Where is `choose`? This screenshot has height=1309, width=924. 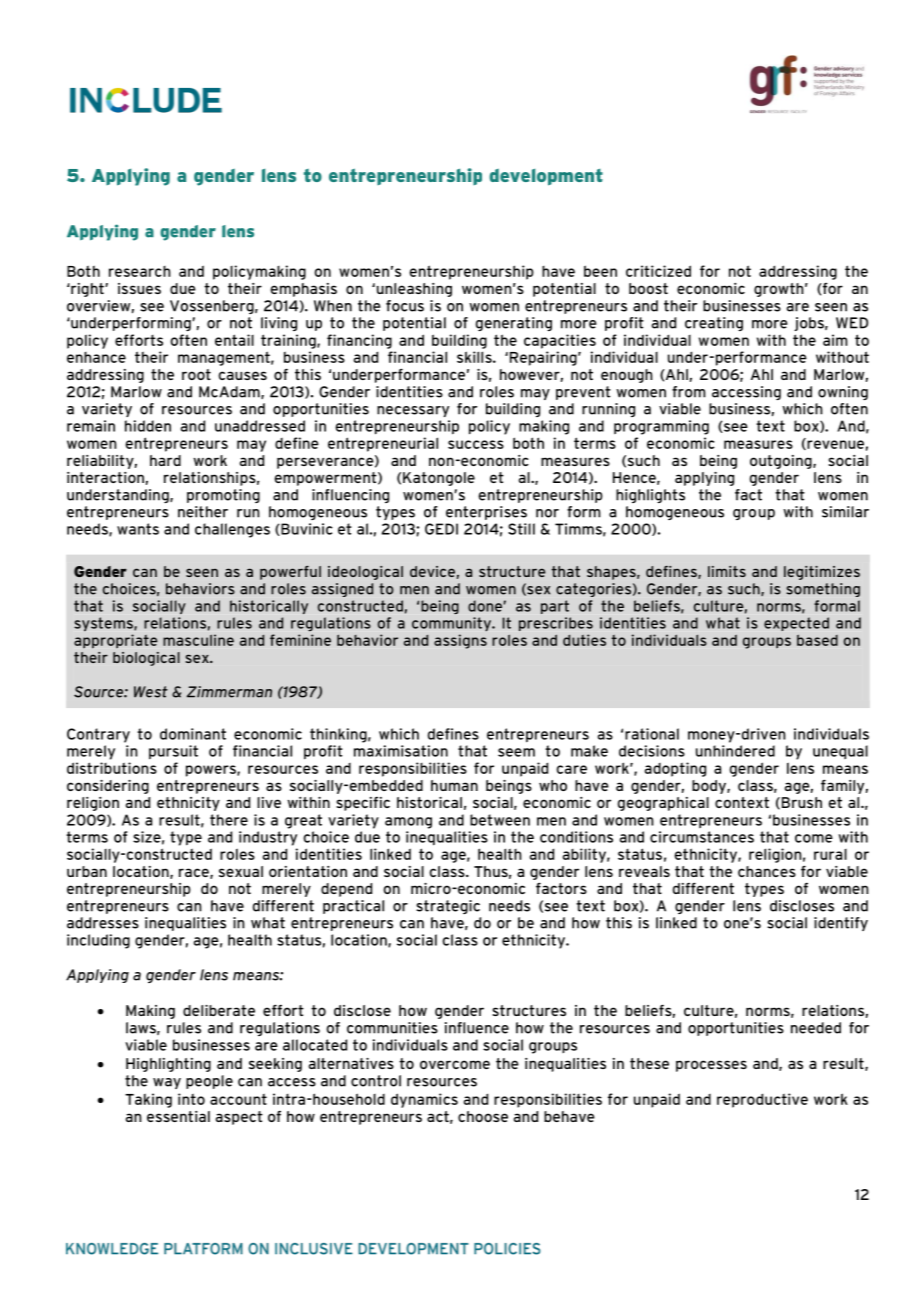
choose is located at coordinates (483, 1116).
